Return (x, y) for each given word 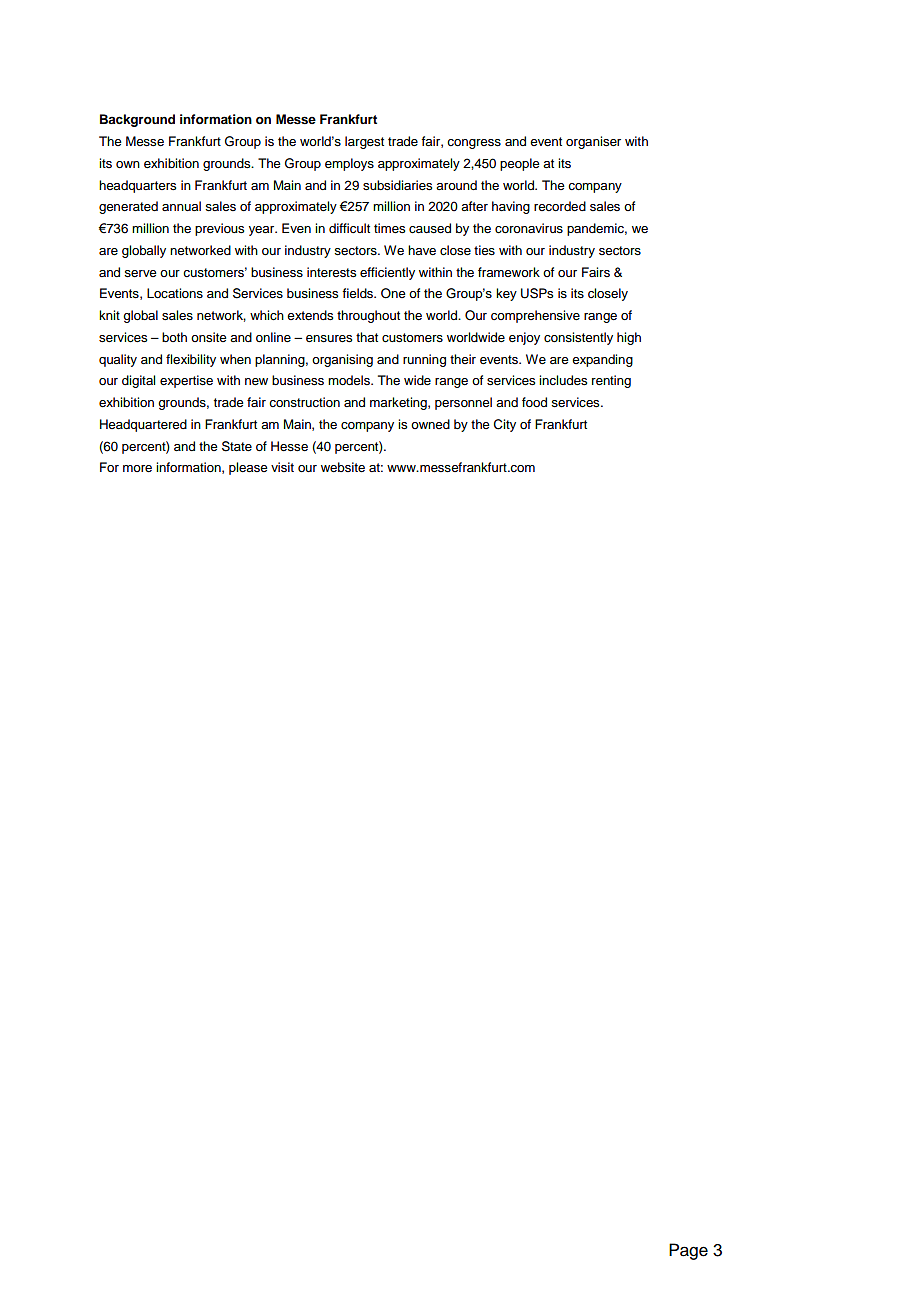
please (248, 468)
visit (282, 467)
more (137, 468)
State (237, 446)
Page (688, 1251)
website (343, 467)
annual (181, 206)
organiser (593, 142)
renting (611, 381)
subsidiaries (397, 185)
